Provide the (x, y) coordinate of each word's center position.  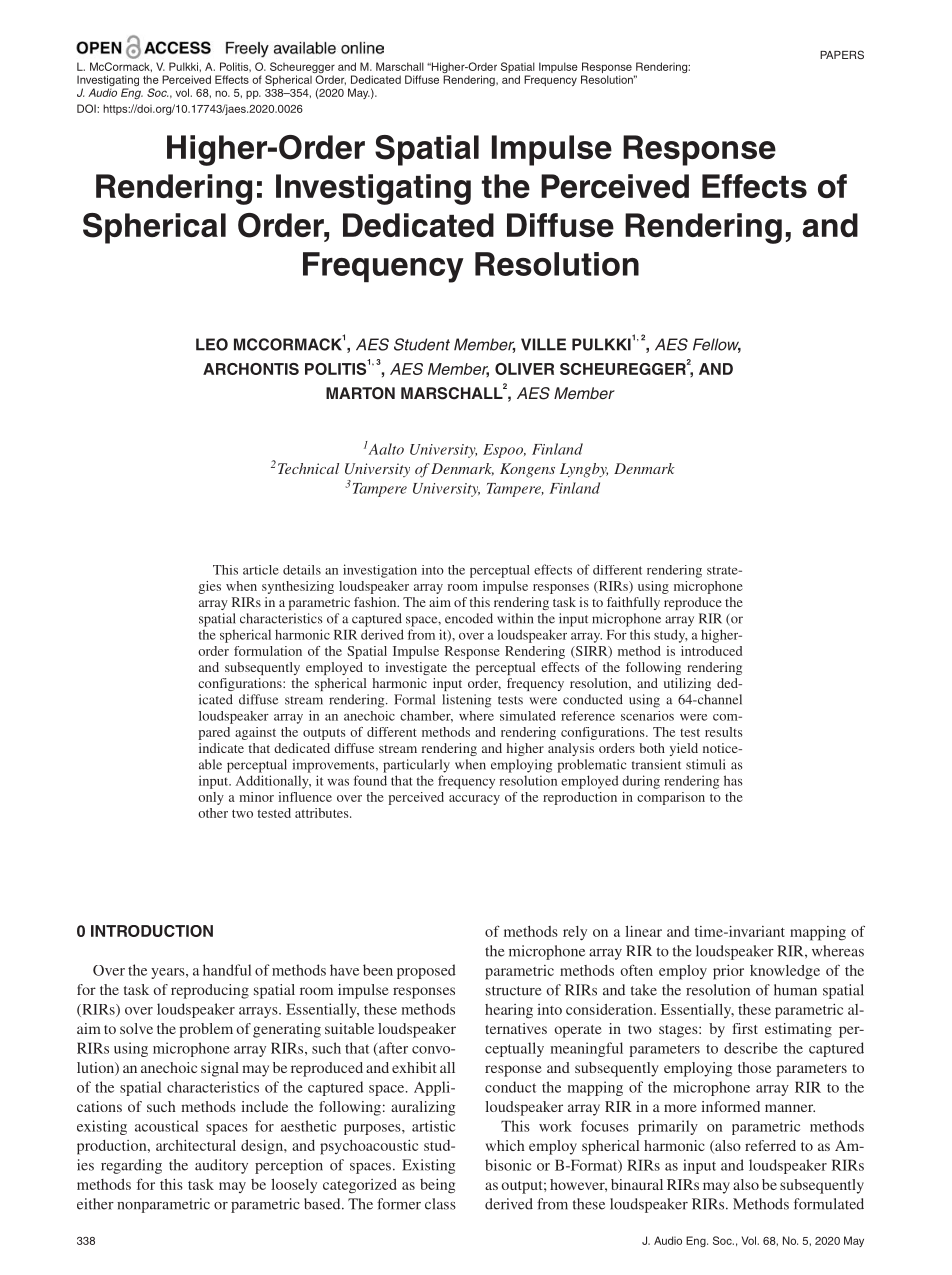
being (437, 1186)
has (733, 780)
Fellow (717, 345)
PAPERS (842, 54)
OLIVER (524, 369)
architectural (196, 1145)
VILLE (543, 344)
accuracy (474, 800)
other (213, 813)
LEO (212, 344)
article (261, 570)
